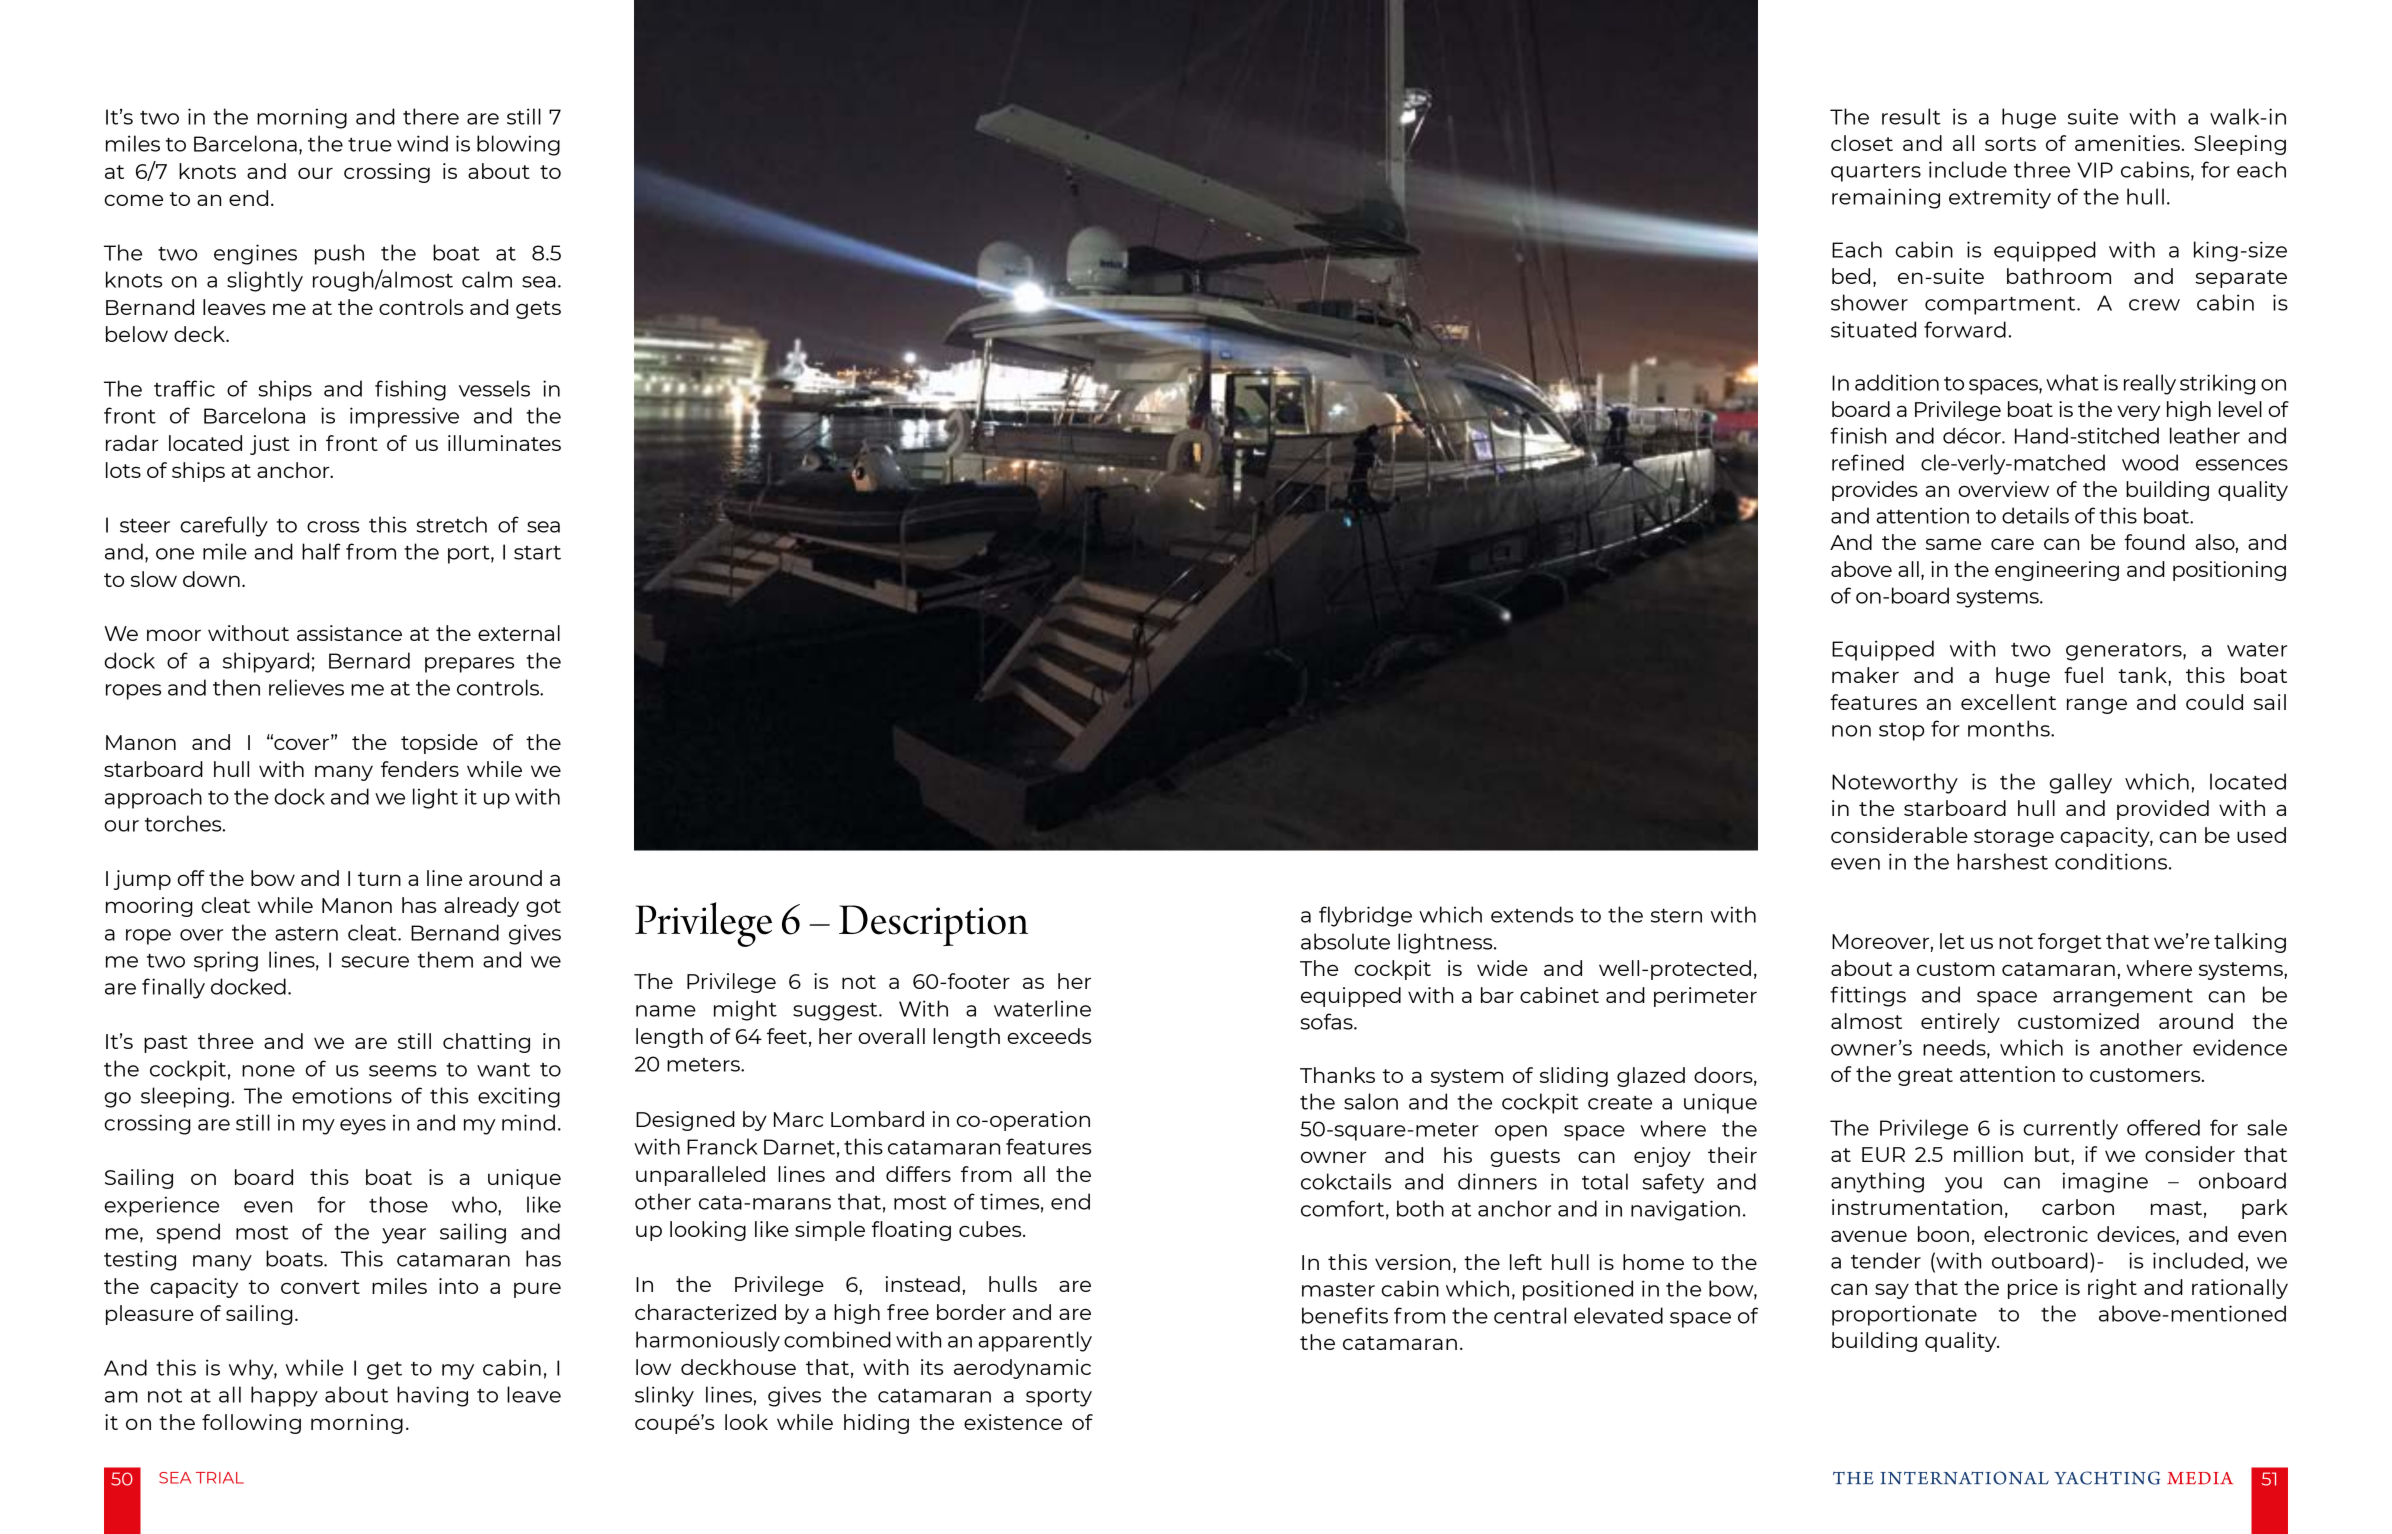  Describe the element at coordinates (1875, 491) in the page. I see `provides` at that location.
